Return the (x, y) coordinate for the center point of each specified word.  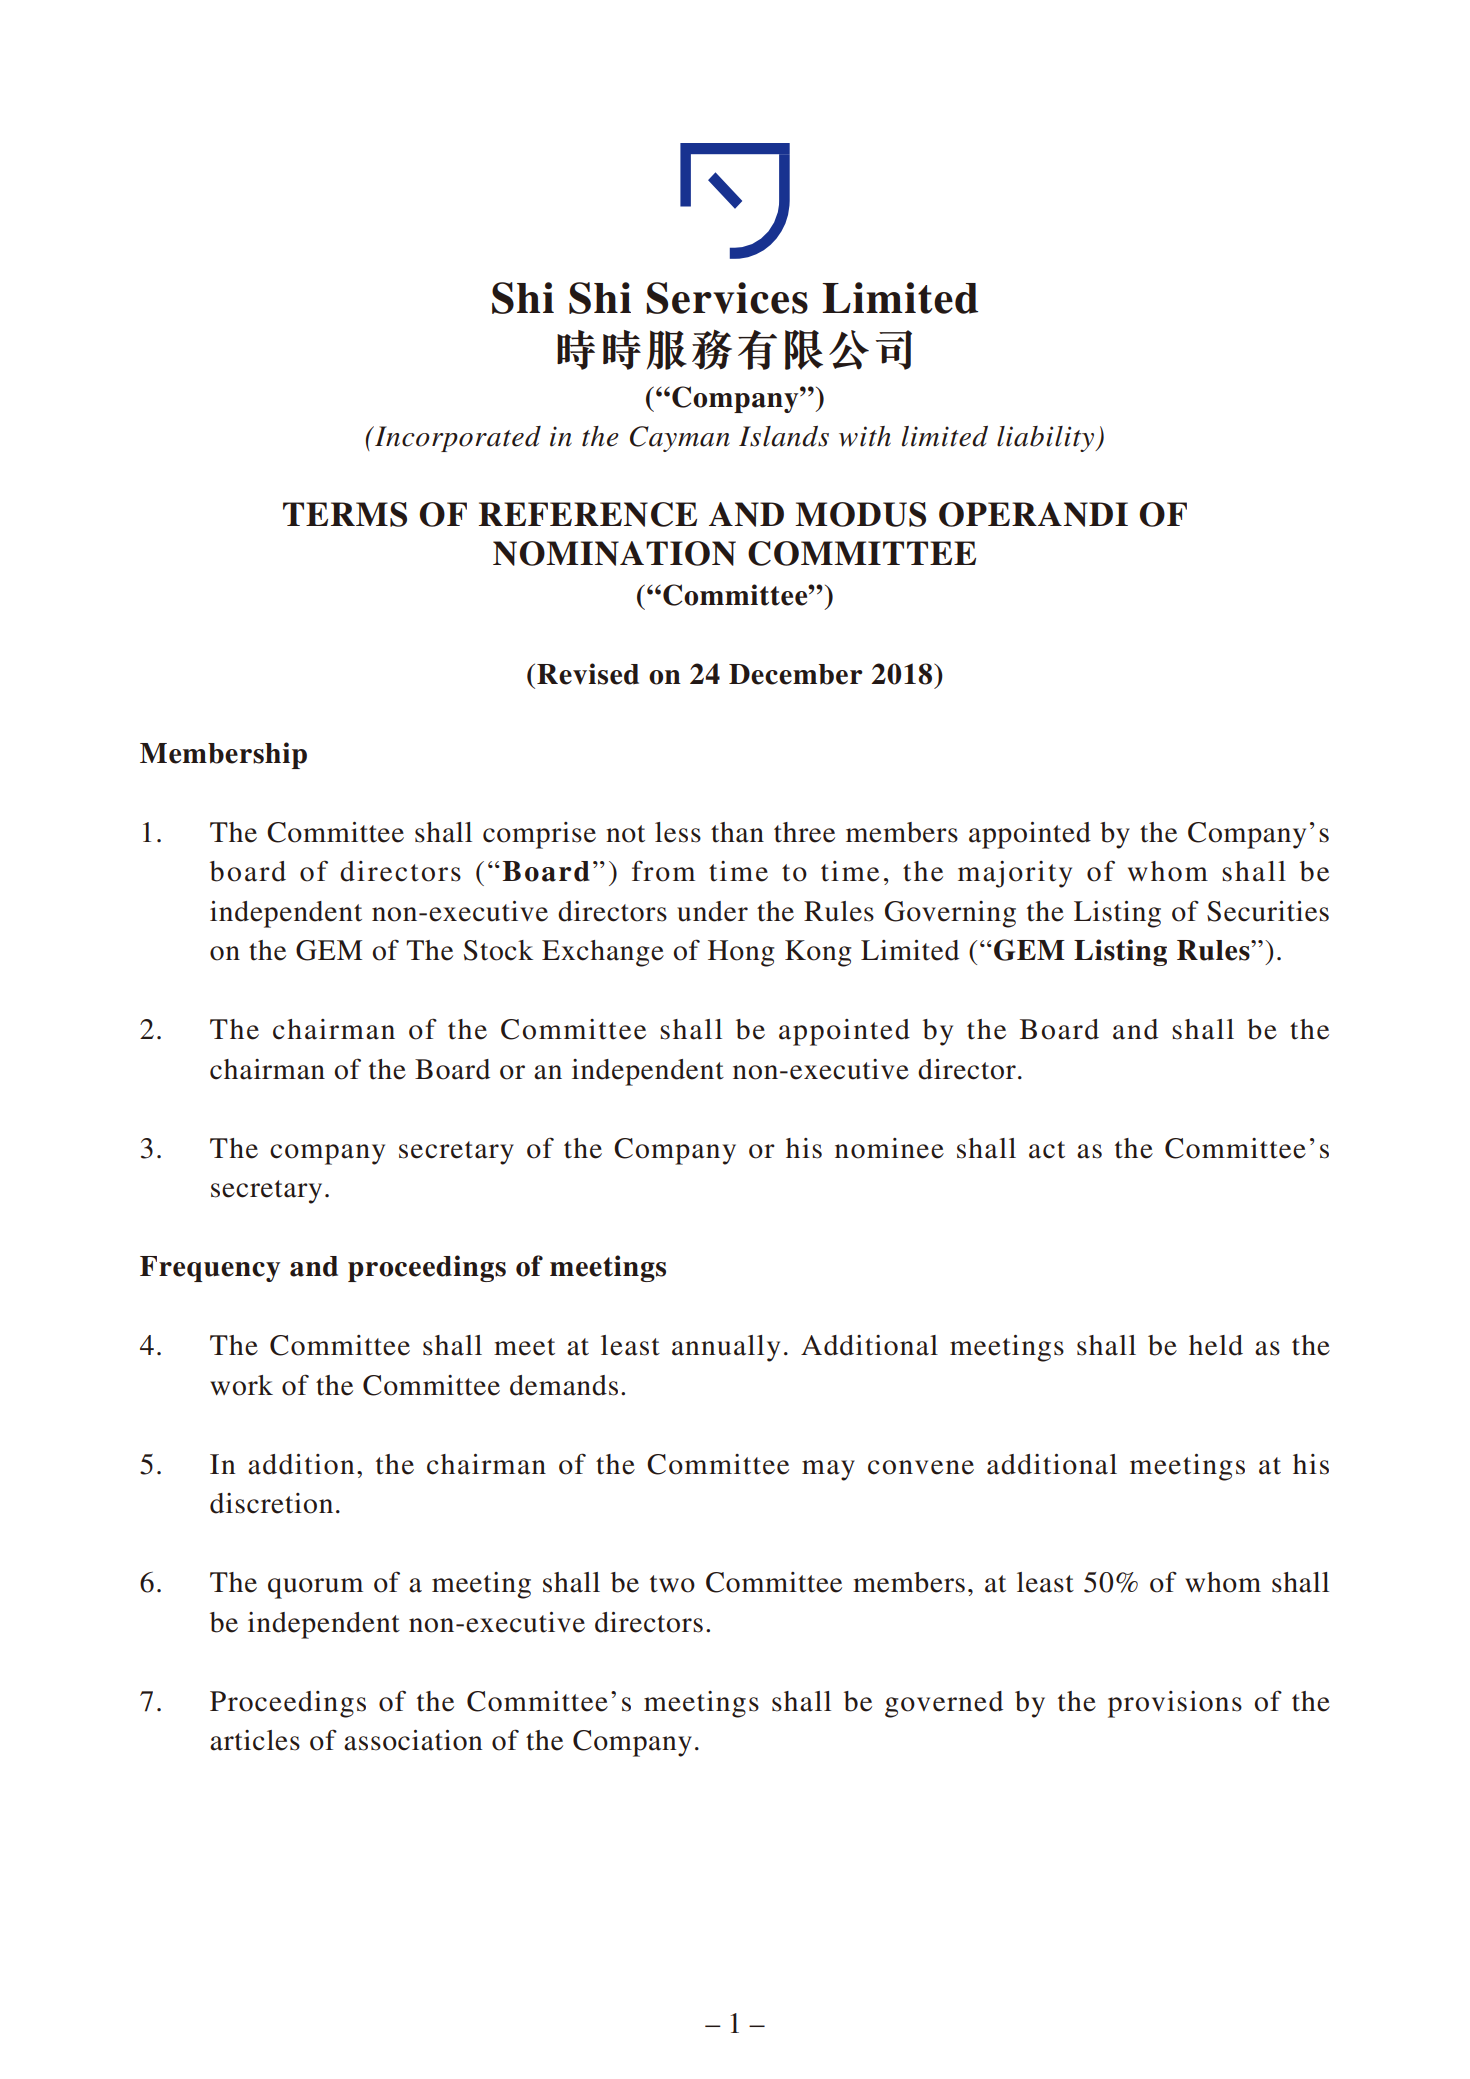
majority (1015, 874)
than (737, 832)
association (413, 1740)
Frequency (210, 1269)
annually (726, 1348)
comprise (539, 835)
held (1216, 1345)
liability (1046, 439)
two (672, 1584)
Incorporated (457, 439)
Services (727, 298)
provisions (1175, 1704)
